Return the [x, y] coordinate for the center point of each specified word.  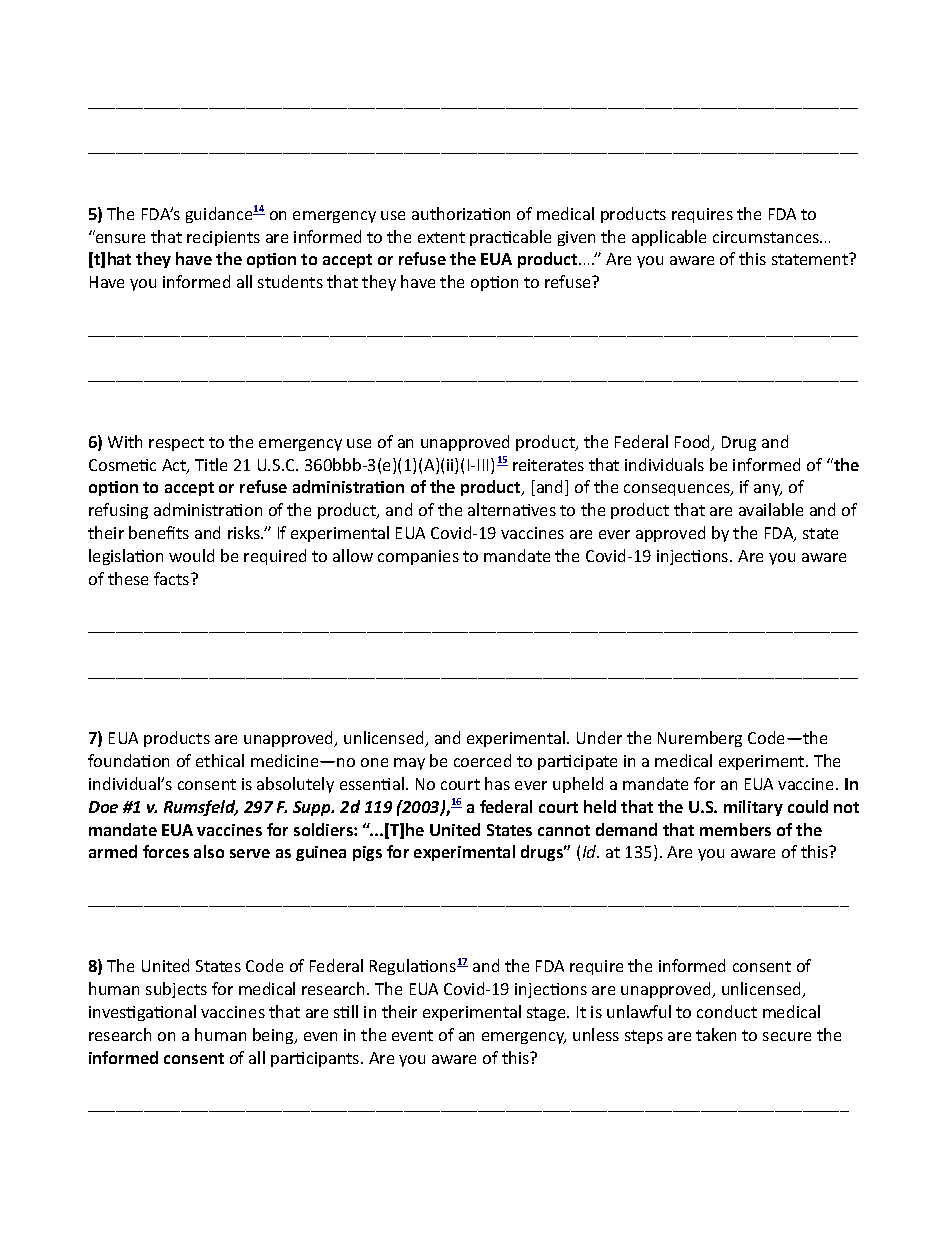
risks [245, 532]
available [771, 509]
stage [547, 1014]
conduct [727, 1011]
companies [418, 557]
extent [441, 237]
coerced [482, 760]
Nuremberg [700, 739]
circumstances [767, 237]
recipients [223, 238]
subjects [176, 990]
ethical [220, 760]
